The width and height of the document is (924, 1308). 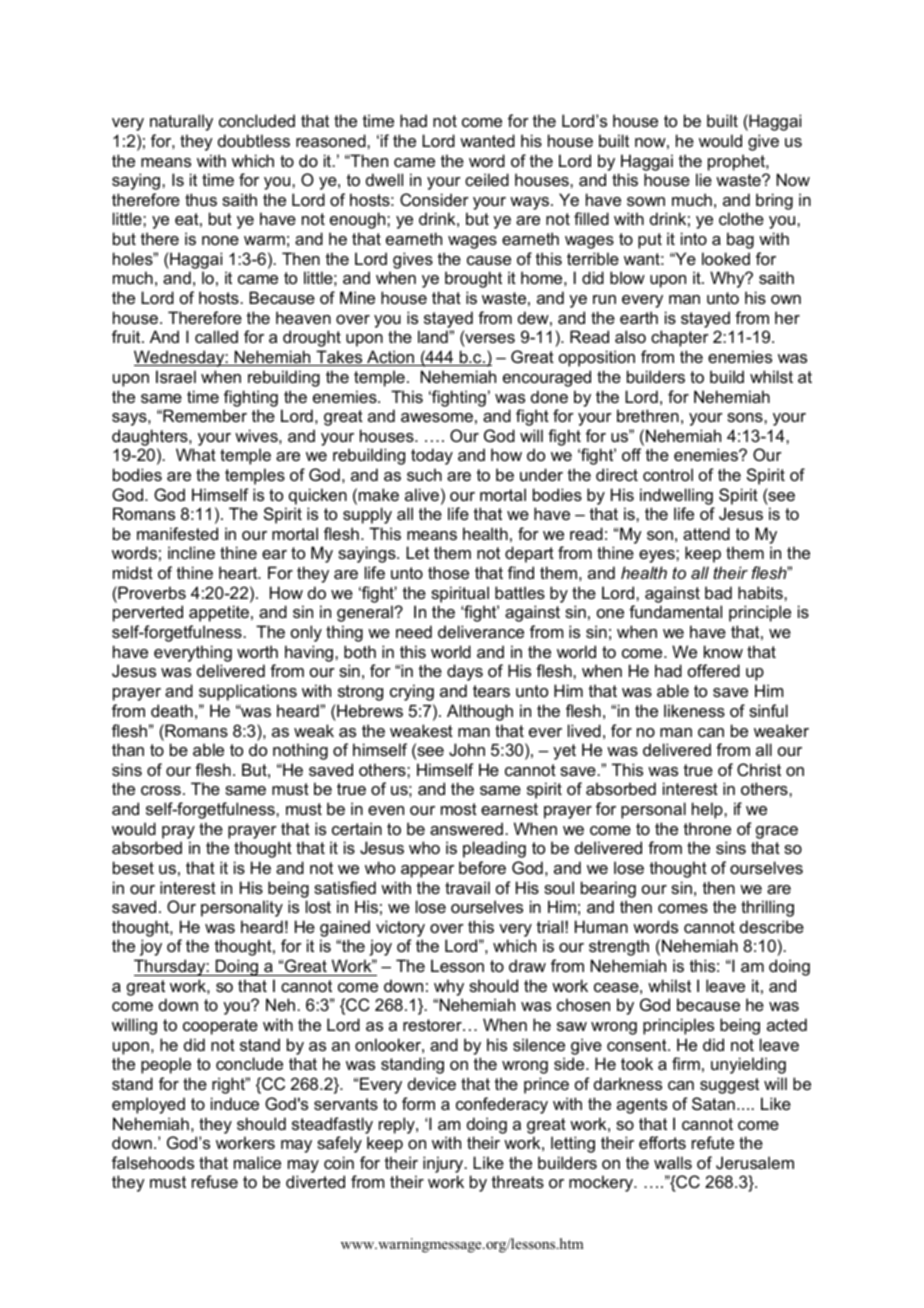 What do you see at coordinates (191, 552) in the document?
I see `incline` at bounding box center [191, 552].
